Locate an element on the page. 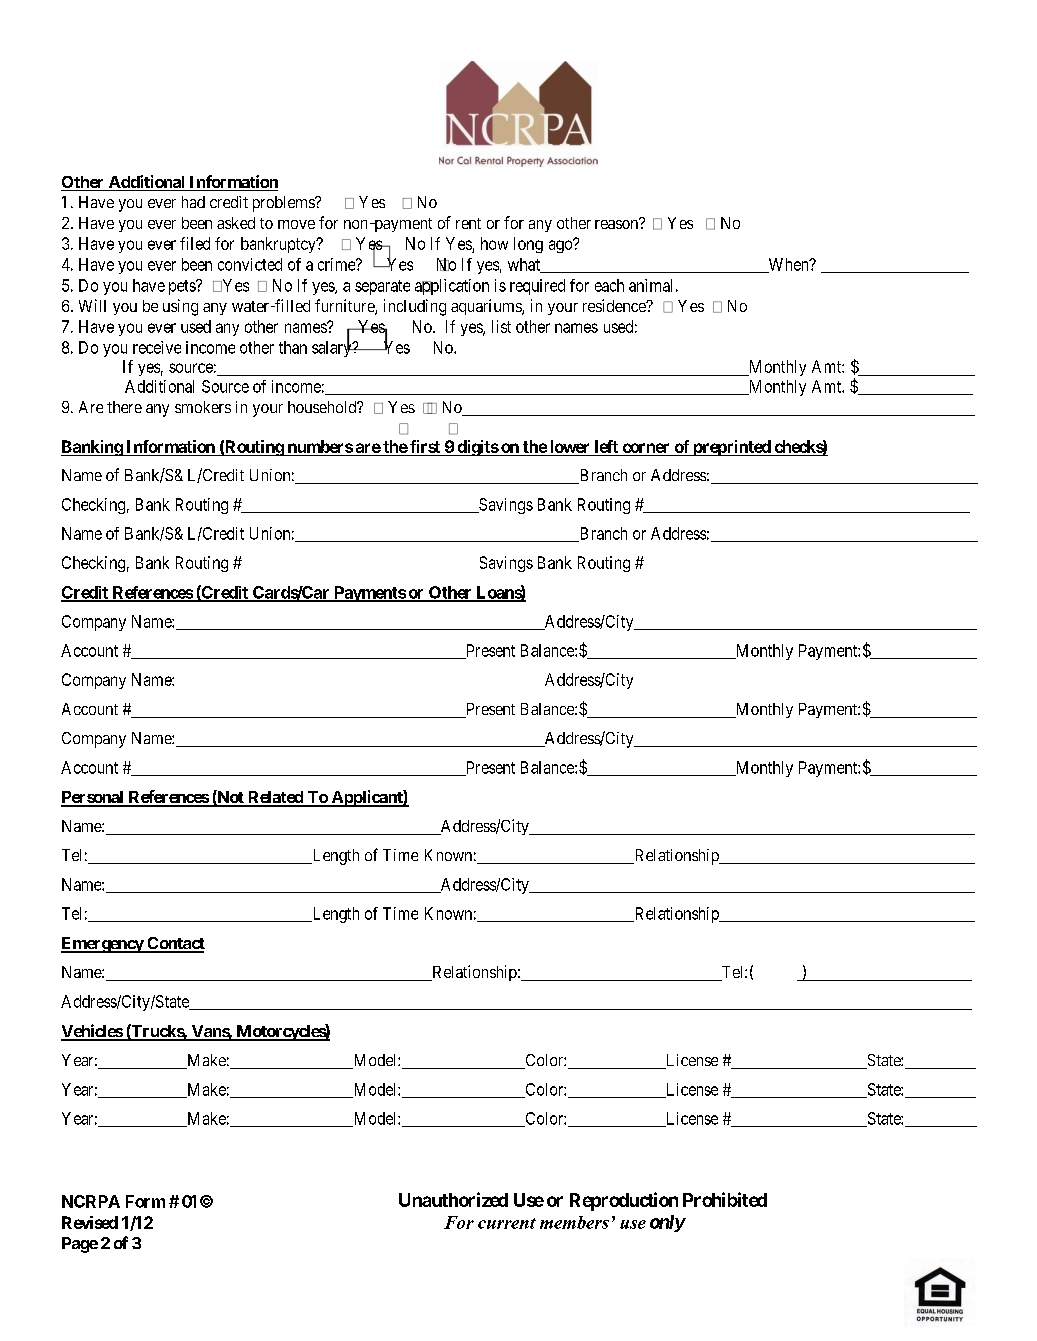  filed is located at coordinates (195, 243).
